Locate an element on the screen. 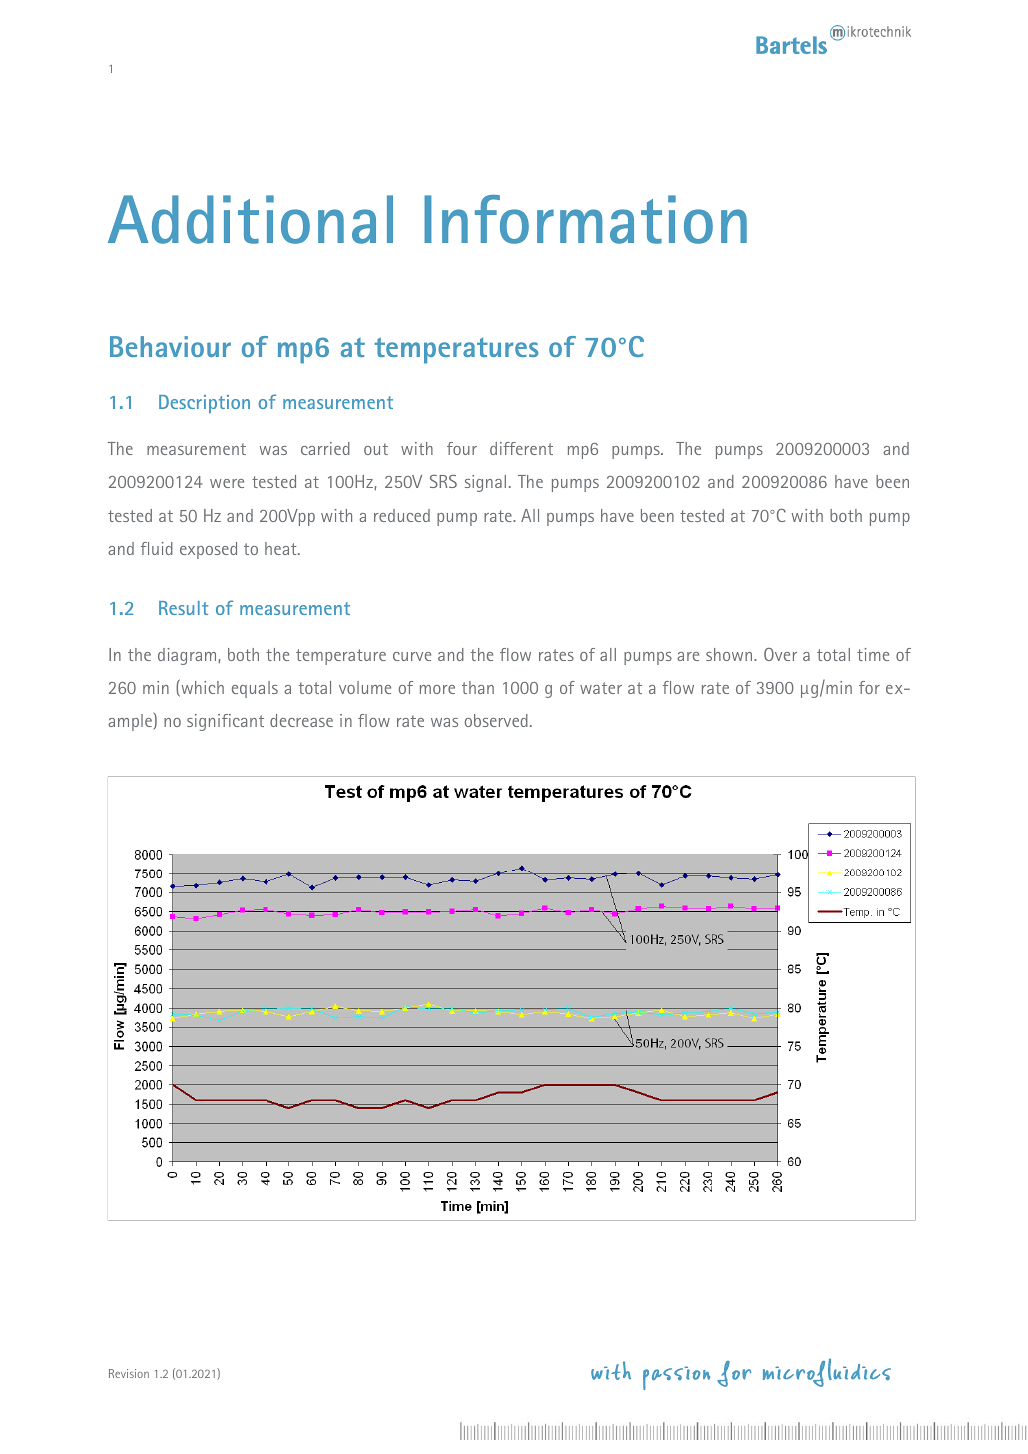 The width and height of the screenshot is (1028, 1454). observed is located at coordinates (496, 720).
